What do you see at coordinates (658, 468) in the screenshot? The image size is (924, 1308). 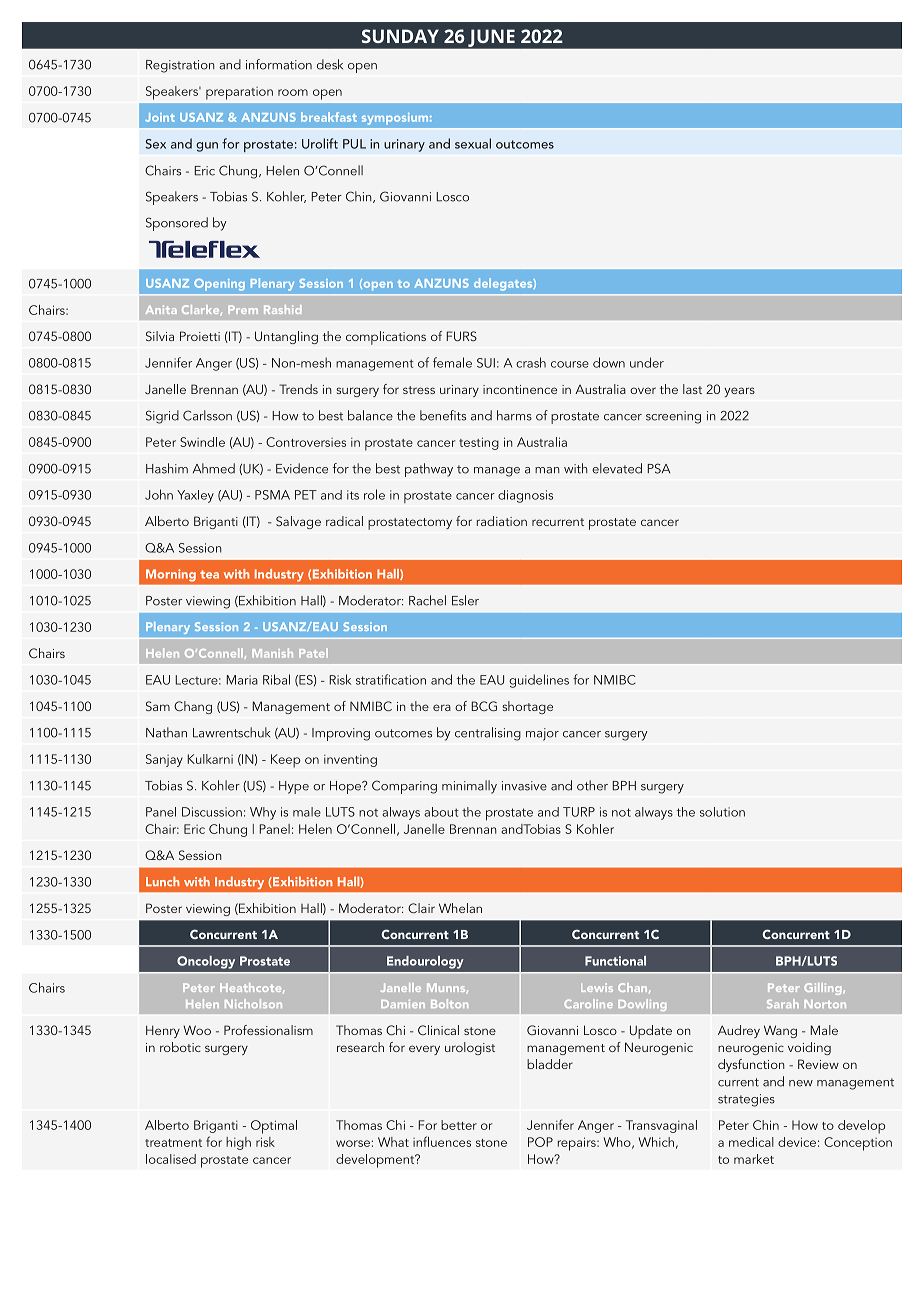 I see `PSA` at bounding box center [658, 468].
